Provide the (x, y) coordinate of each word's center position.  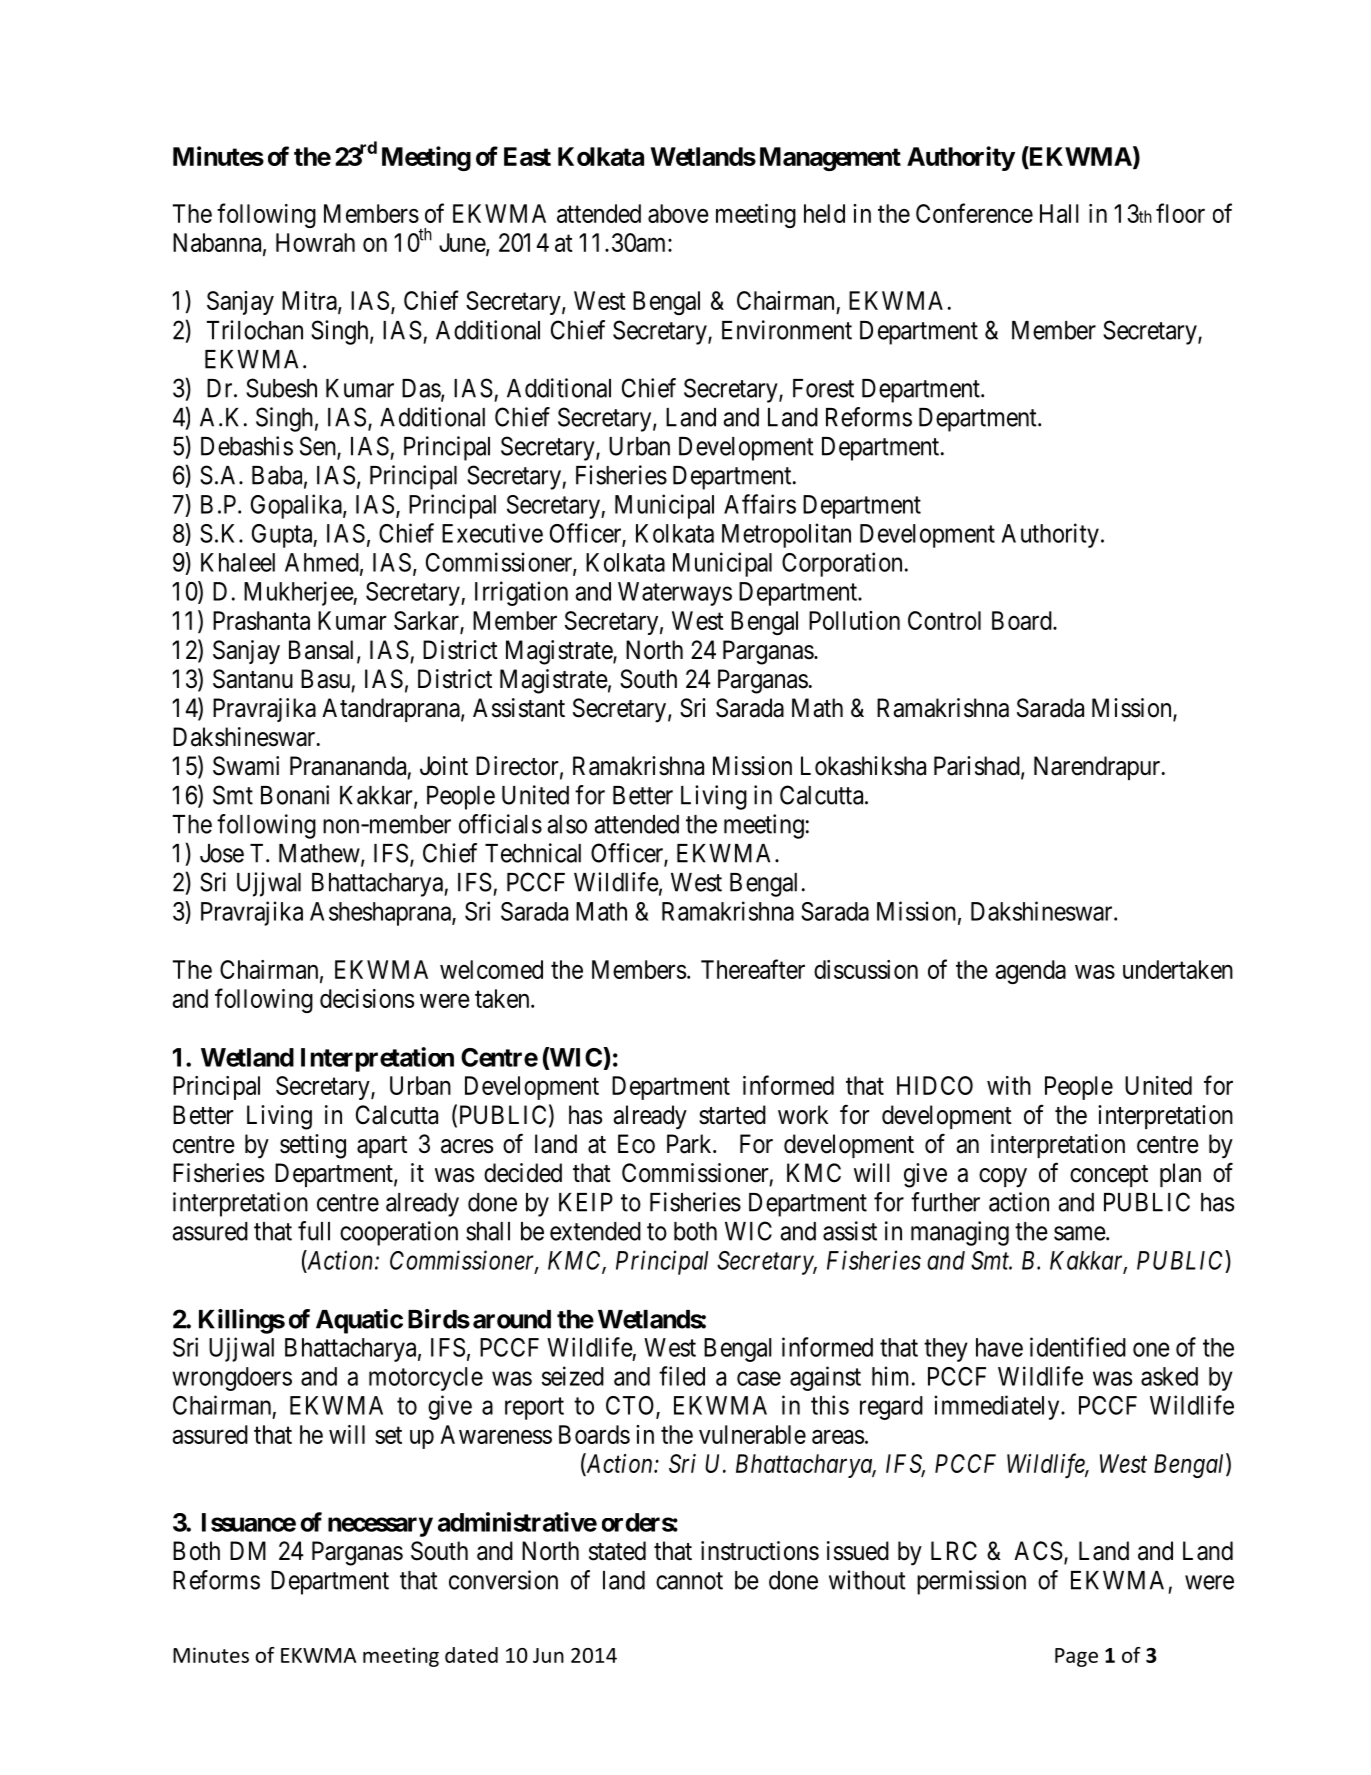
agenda (1031, 972)
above (678, 213)
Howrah (315, 242)
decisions (367, 998)
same (1080, 1233)
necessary (380, 1527)
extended (595, 1231)
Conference (974, 213)
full (314, 1231)
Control (944, 620)
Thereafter (753, 969)
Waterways (675, 594)
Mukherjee (299, 593)
